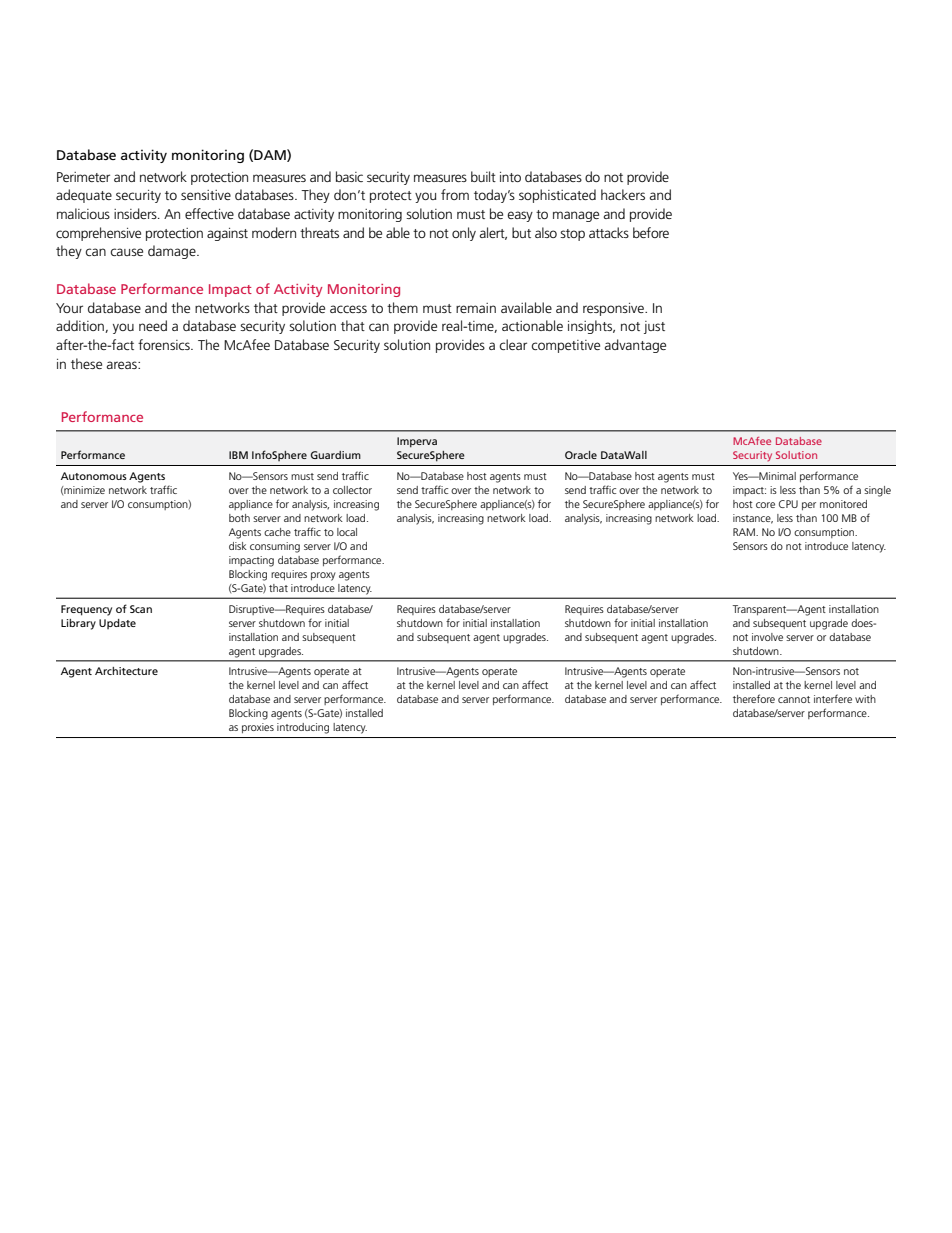 The width and height of the screenshot is (952, 1233). What do you see at coordinates (206, 195) in the screenshot?
I see `sensitive` at bounding box center [206, 195].
